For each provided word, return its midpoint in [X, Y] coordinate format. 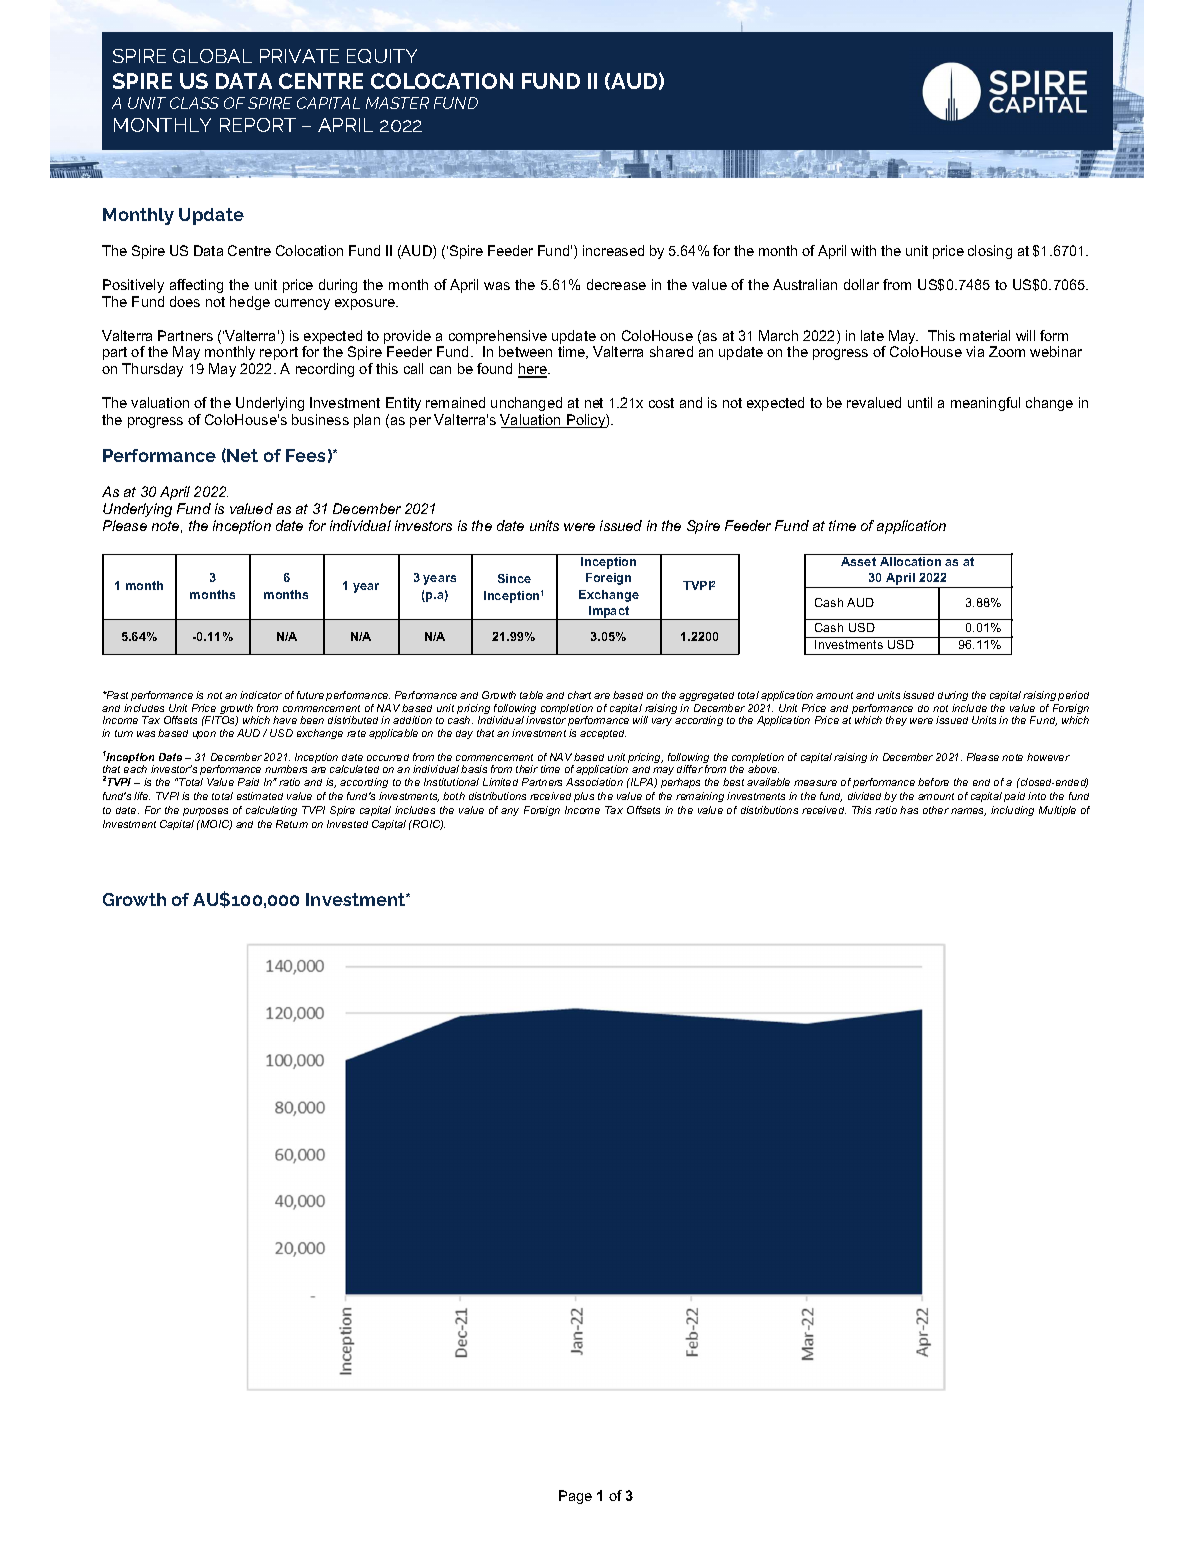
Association [594, 782]
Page [575, 1497]
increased [613, 250]
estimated [260, 796]
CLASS [194, 103]
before [933, 782]
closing [990, 252]
